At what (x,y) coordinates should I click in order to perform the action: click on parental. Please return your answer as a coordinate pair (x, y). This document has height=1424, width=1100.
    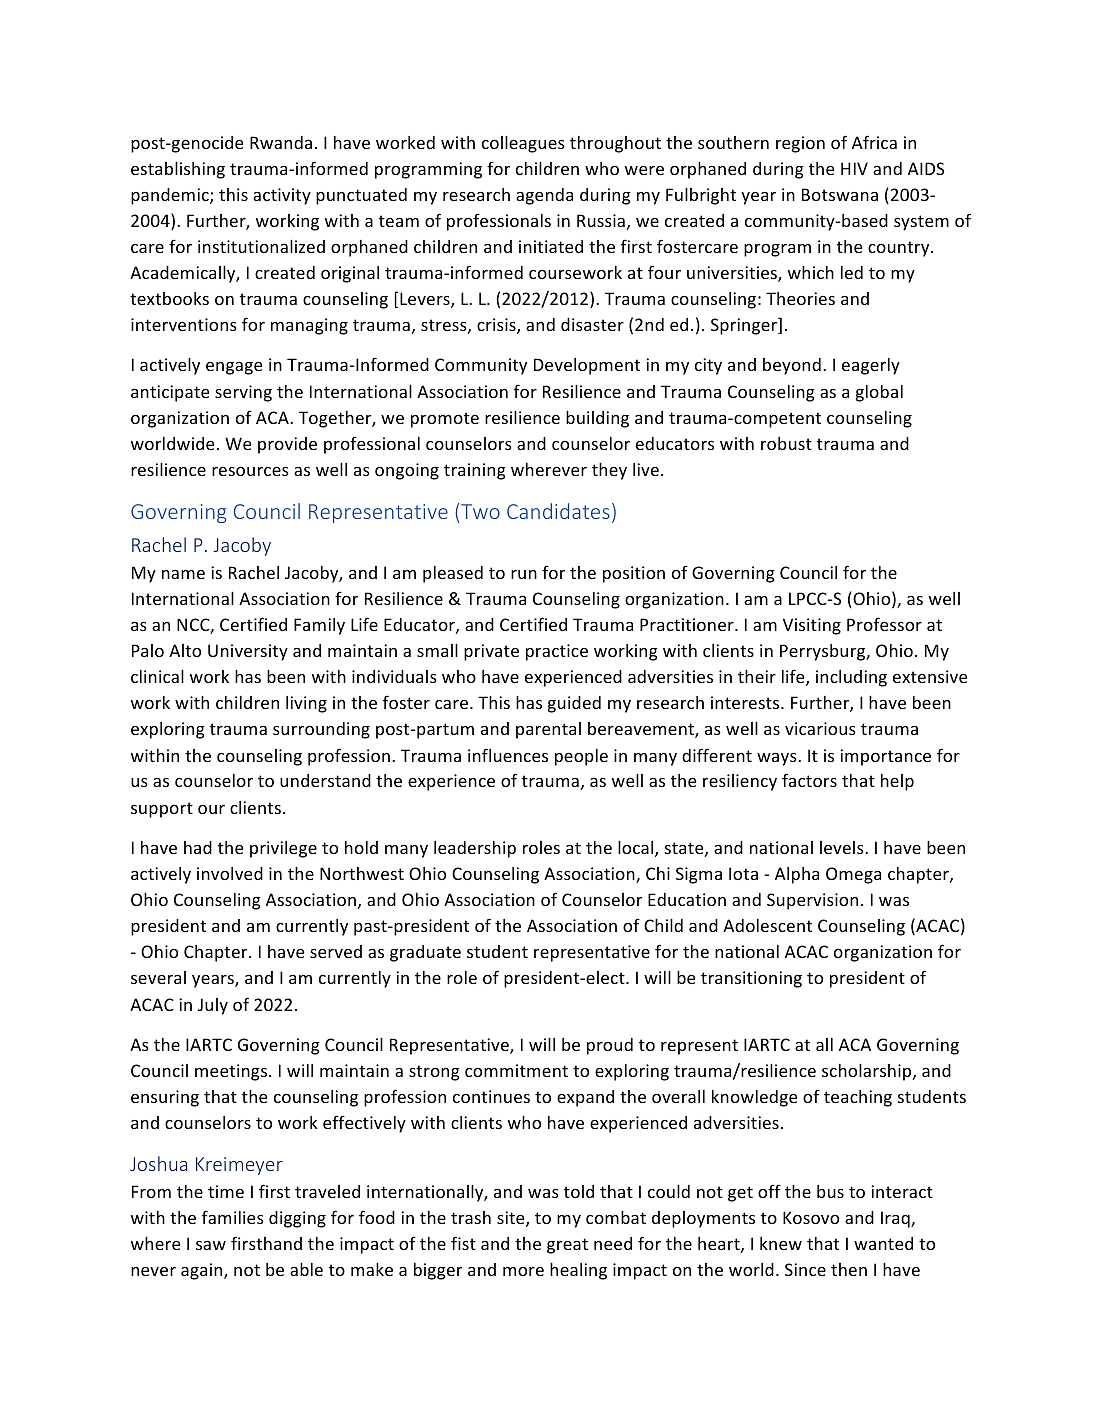
    Looking at the image, I should click on (548, 730).
